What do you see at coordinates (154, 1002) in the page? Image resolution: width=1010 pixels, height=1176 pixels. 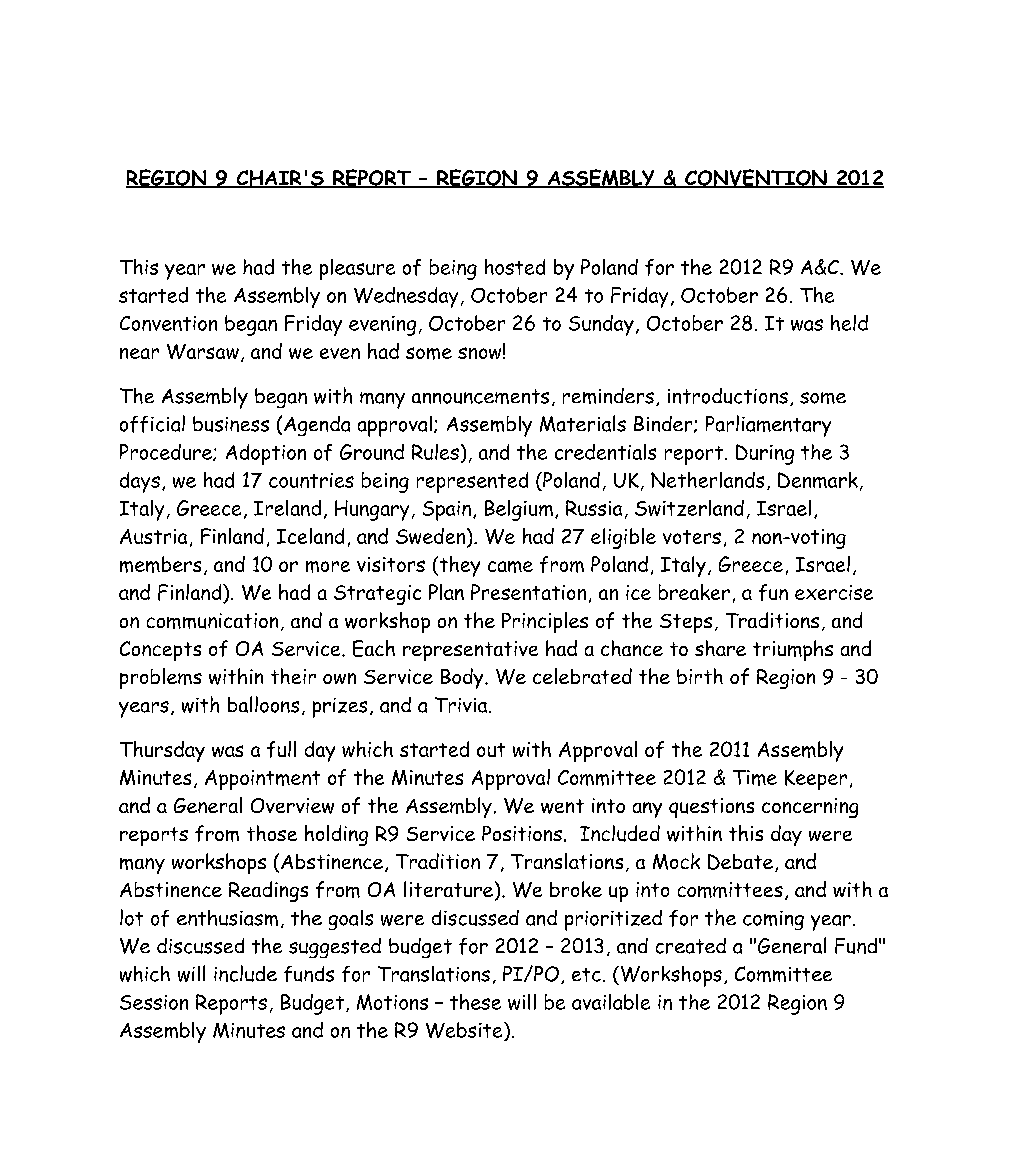 I see `Session` at bounding box center [154, 1002].
